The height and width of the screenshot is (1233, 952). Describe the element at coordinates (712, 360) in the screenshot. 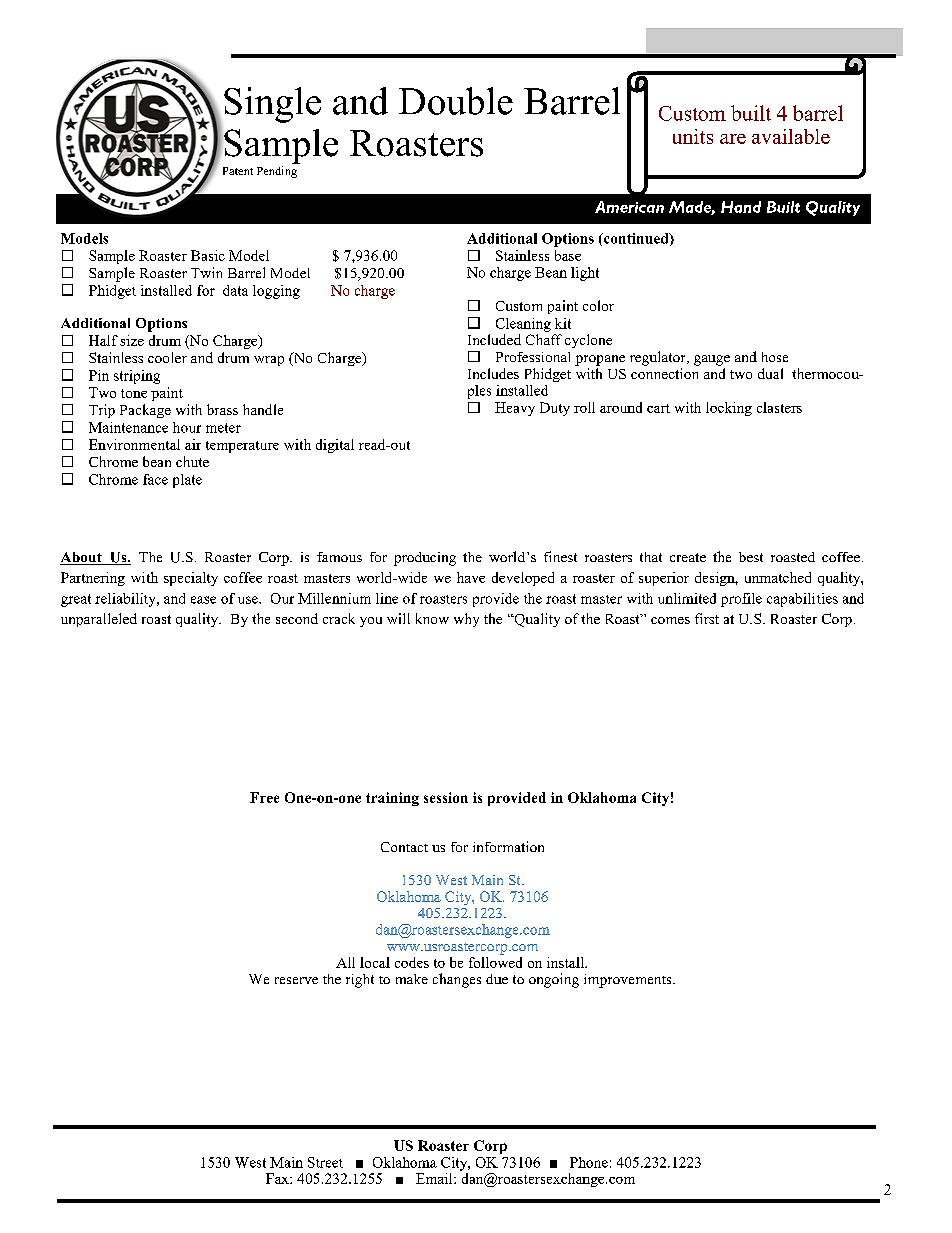

I see `gauge` at that location.
